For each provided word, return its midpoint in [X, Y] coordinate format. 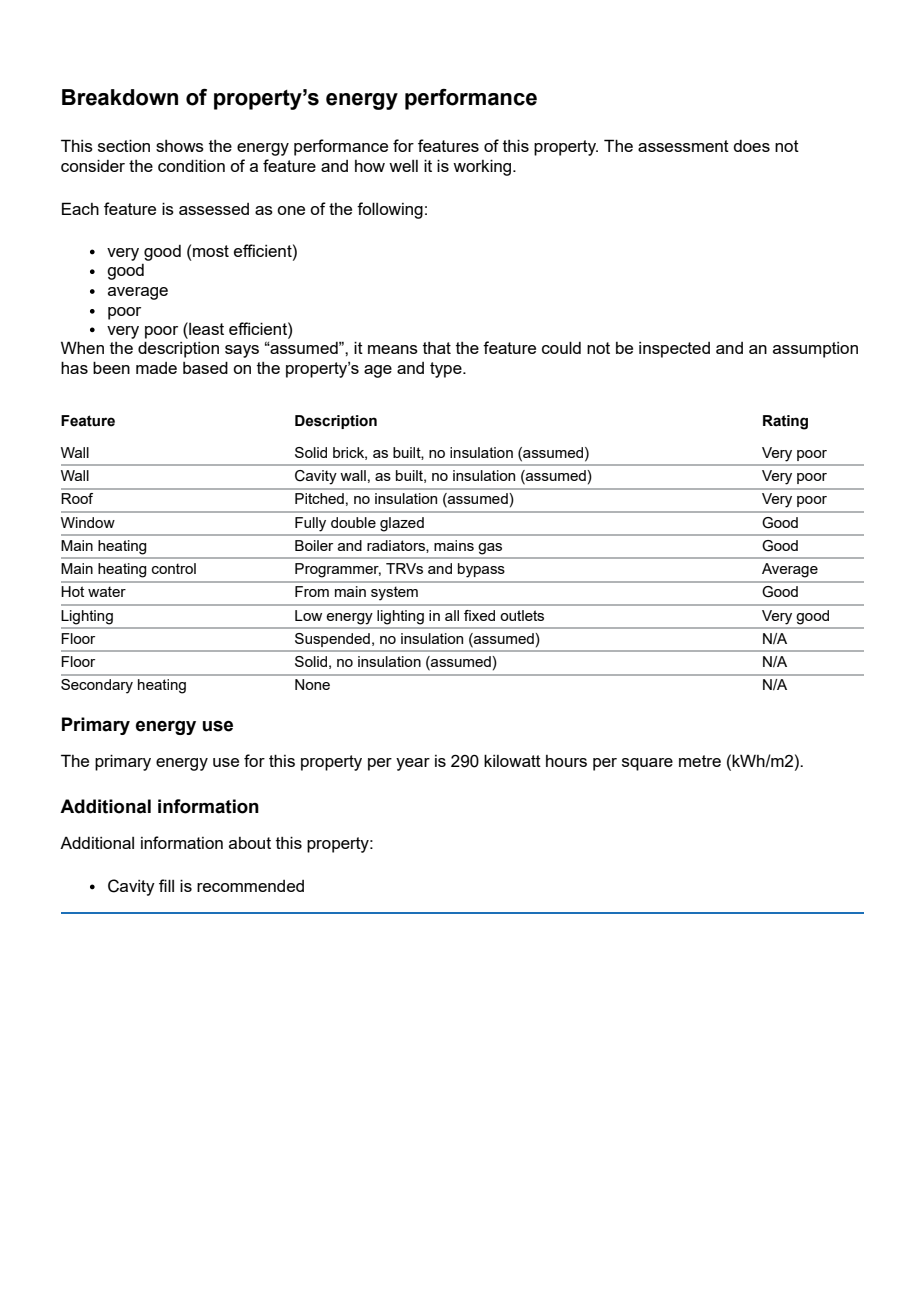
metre [700, 761]
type [447, 370]
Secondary [97, 686]
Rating [785, 422]
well [403, 166]
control [174, 568]
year [413, 764]
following [390, 210]
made [156, 368]
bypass [481, 570]
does [751, 146]
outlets [522, 615]
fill [166, 885]
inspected [674, 350]
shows [180, 146]
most [211, 251]
